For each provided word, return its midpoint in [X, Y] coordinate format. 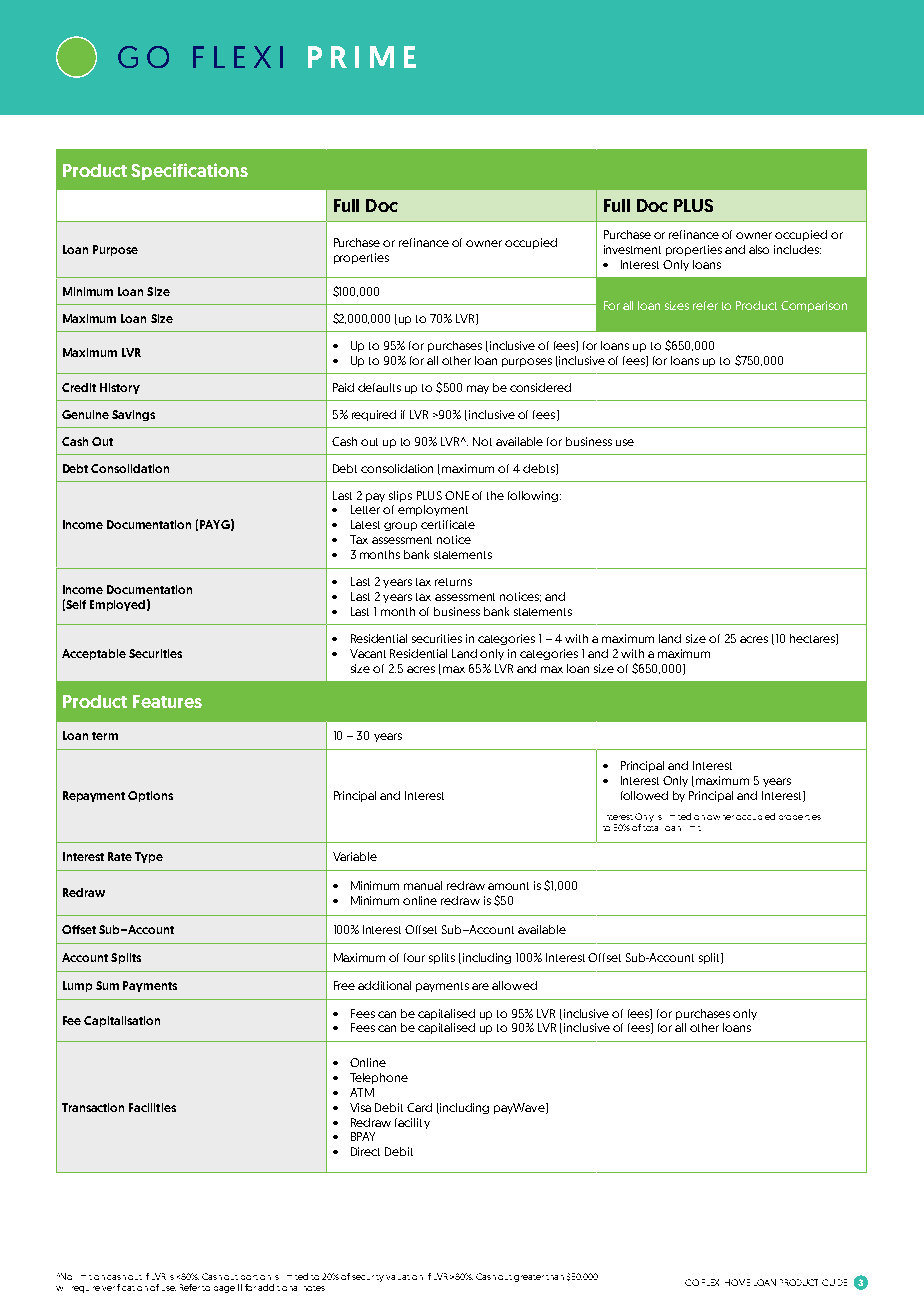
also [759, 249]
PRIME [362, 57]
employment [433, 510]
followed [644, 795]
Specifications [189, 171]
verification [125, 1287]
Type [149, 857]
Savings [133, 415]
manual [423, 885]
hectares [813, 639]
